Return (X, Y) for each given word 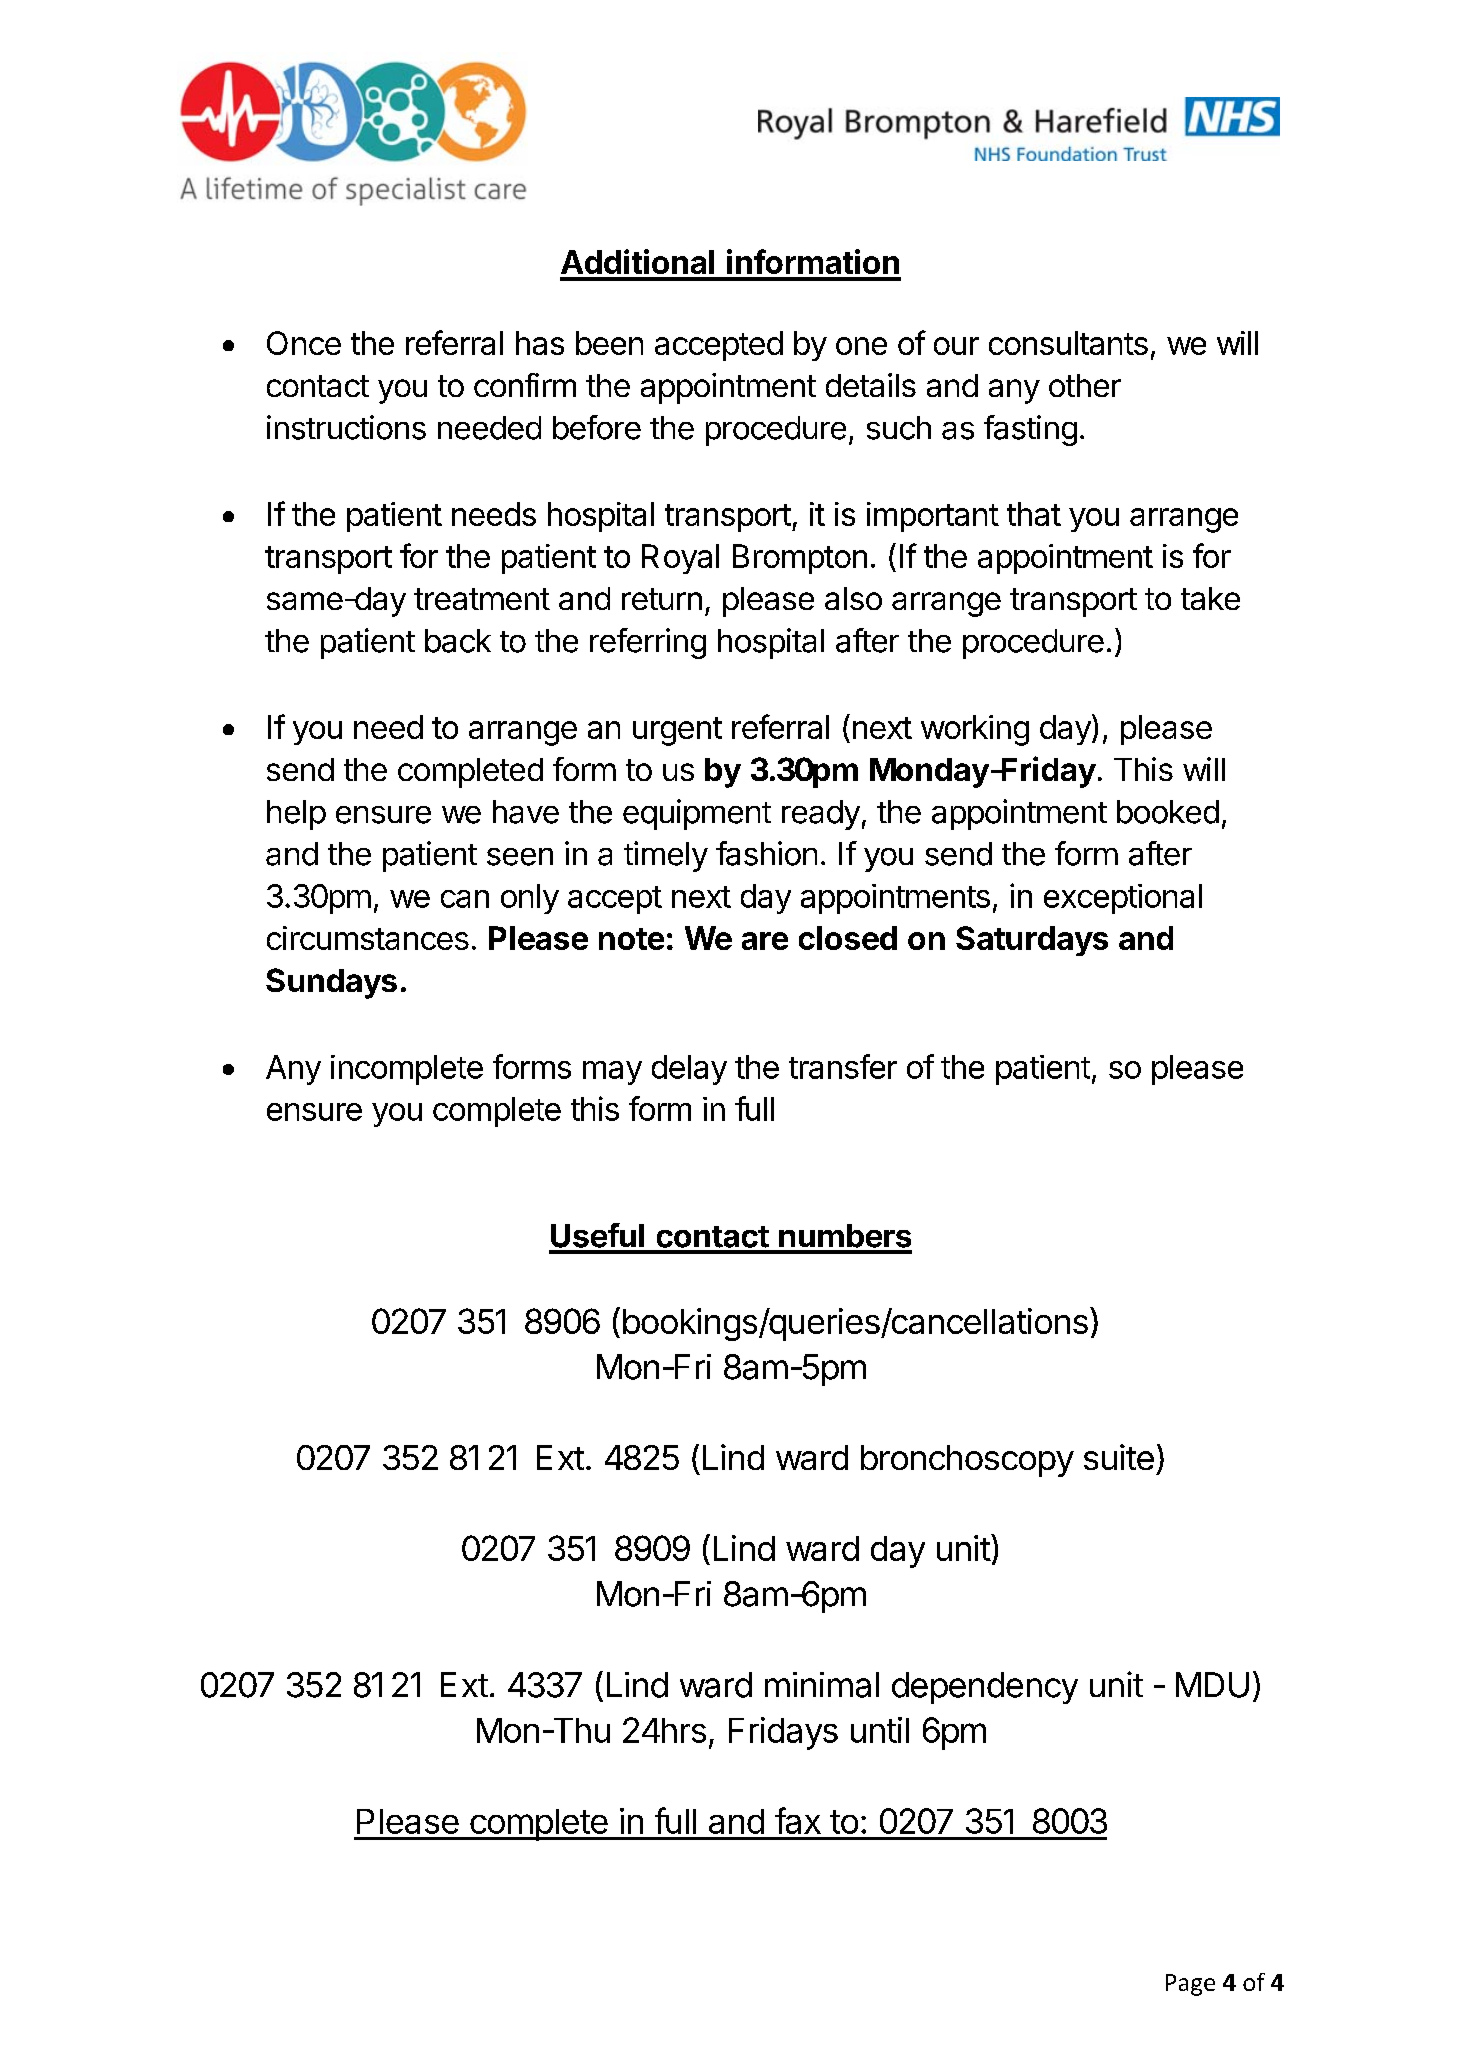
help (296, 815)
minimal (822, 1685)
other (1085, 385)
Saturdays (1032, 941)
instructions (346, 427)
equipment (697, 814)
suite (1119, 1457)
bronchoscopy (967, 1461)
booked (1168, 812)
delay (689, 1070)
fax (798, 1820)
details (871, 385)
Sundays (331, 983)
